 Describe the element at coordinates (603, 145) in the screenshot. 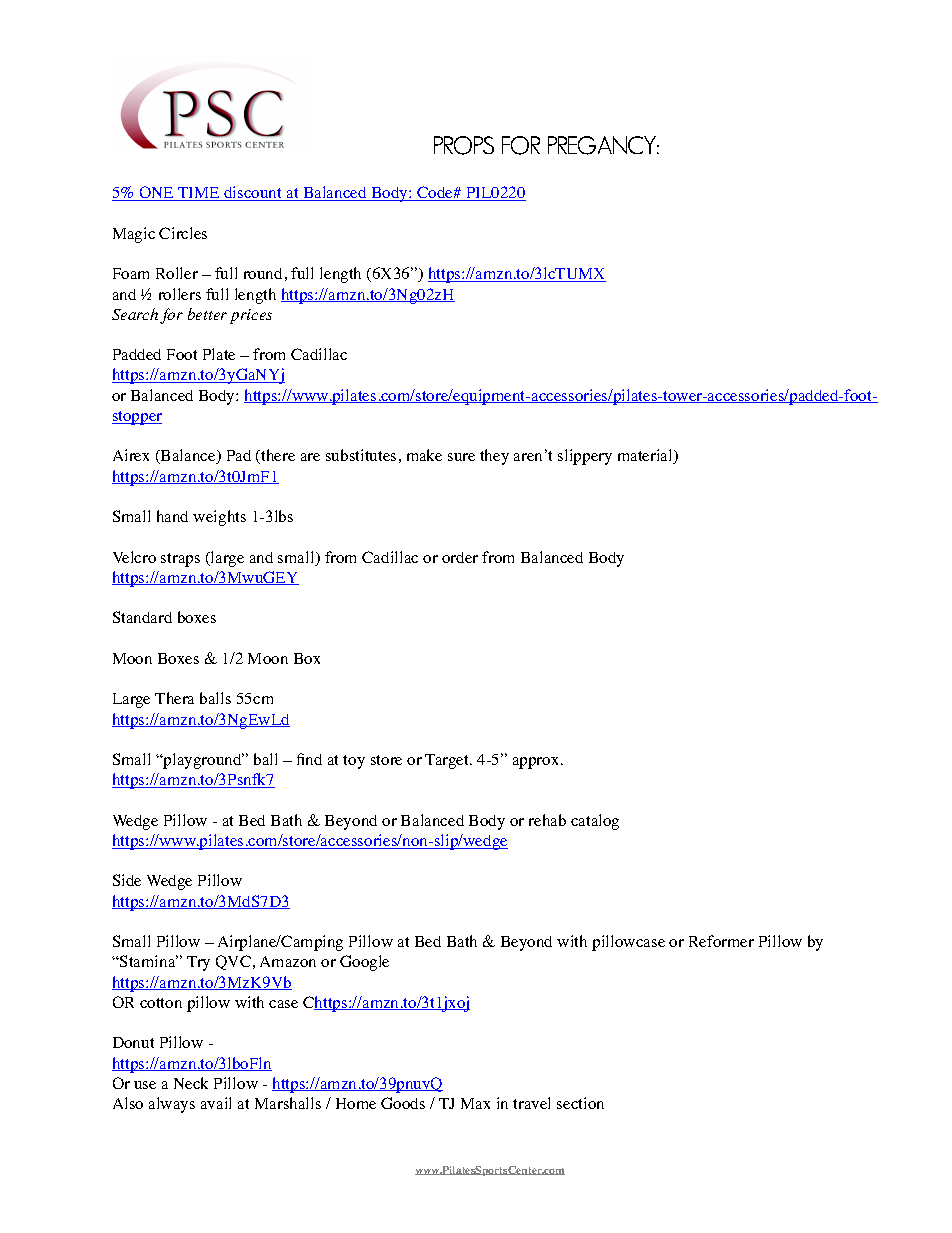

I see `PREGANCY` at that location.
